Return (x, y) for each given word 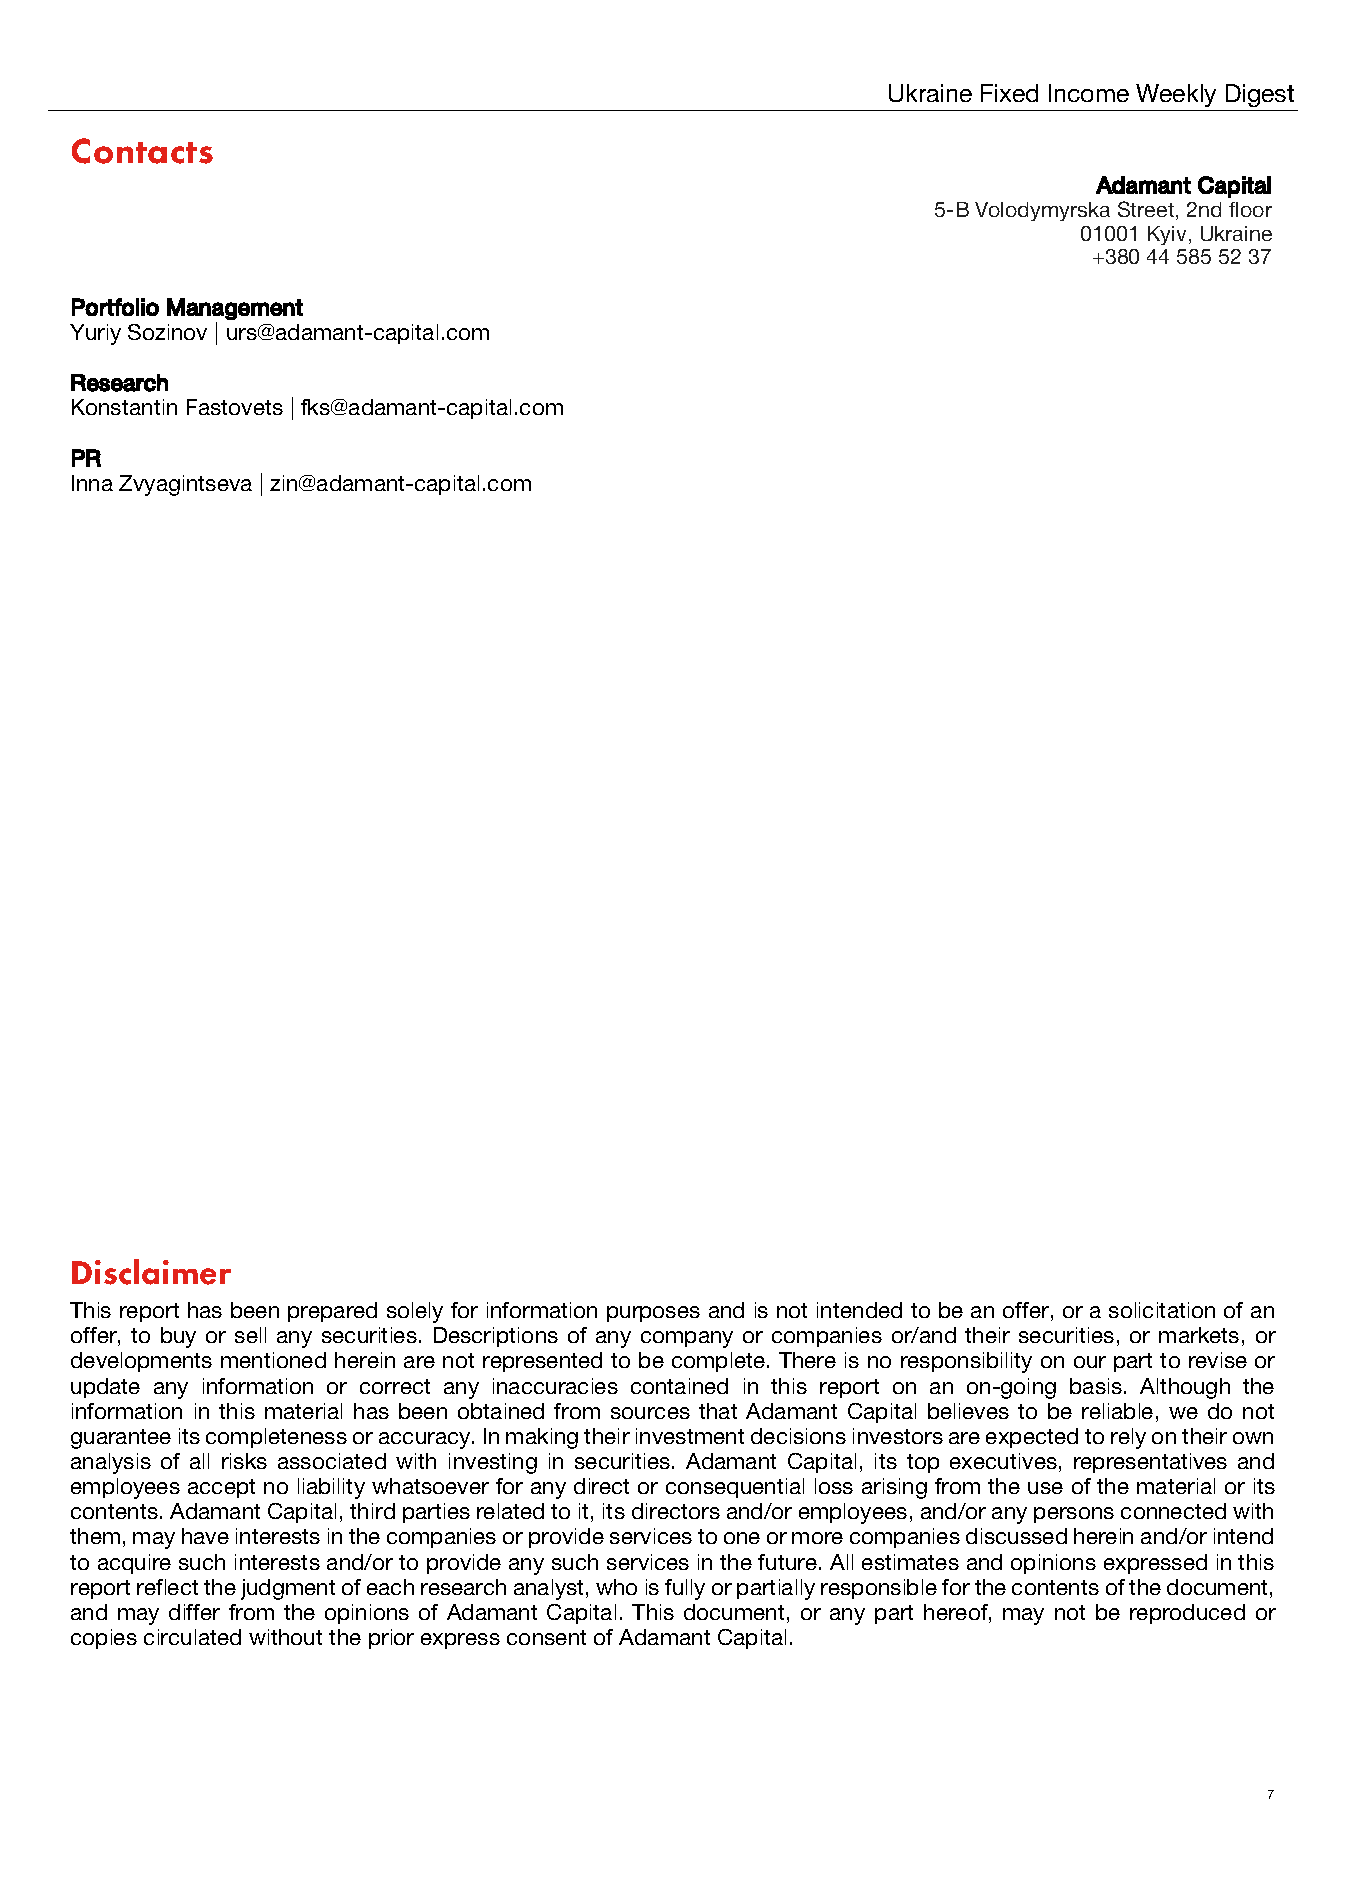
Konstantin (124, 407)
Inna (92, 483)
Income (1089, 93)
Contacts (142, 151)
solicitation (1162, 1310)
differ (194, 1612)
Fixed (1009, 93)
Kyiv (1167, 235)
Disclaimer (151, 1272)
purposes (653, 1314)
